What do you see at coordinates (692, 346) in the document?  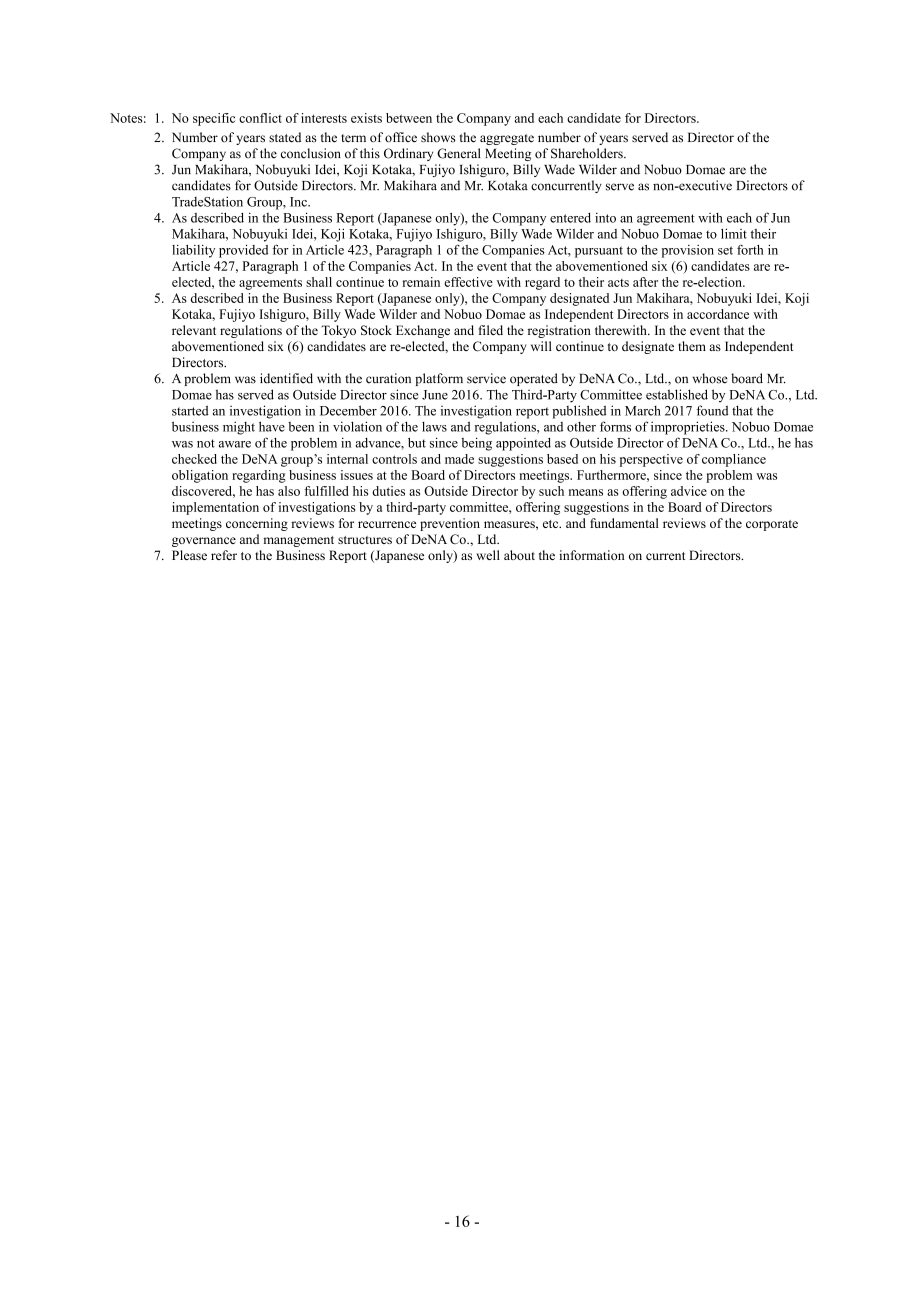 I see `them` at bounding box center [692, 346].
